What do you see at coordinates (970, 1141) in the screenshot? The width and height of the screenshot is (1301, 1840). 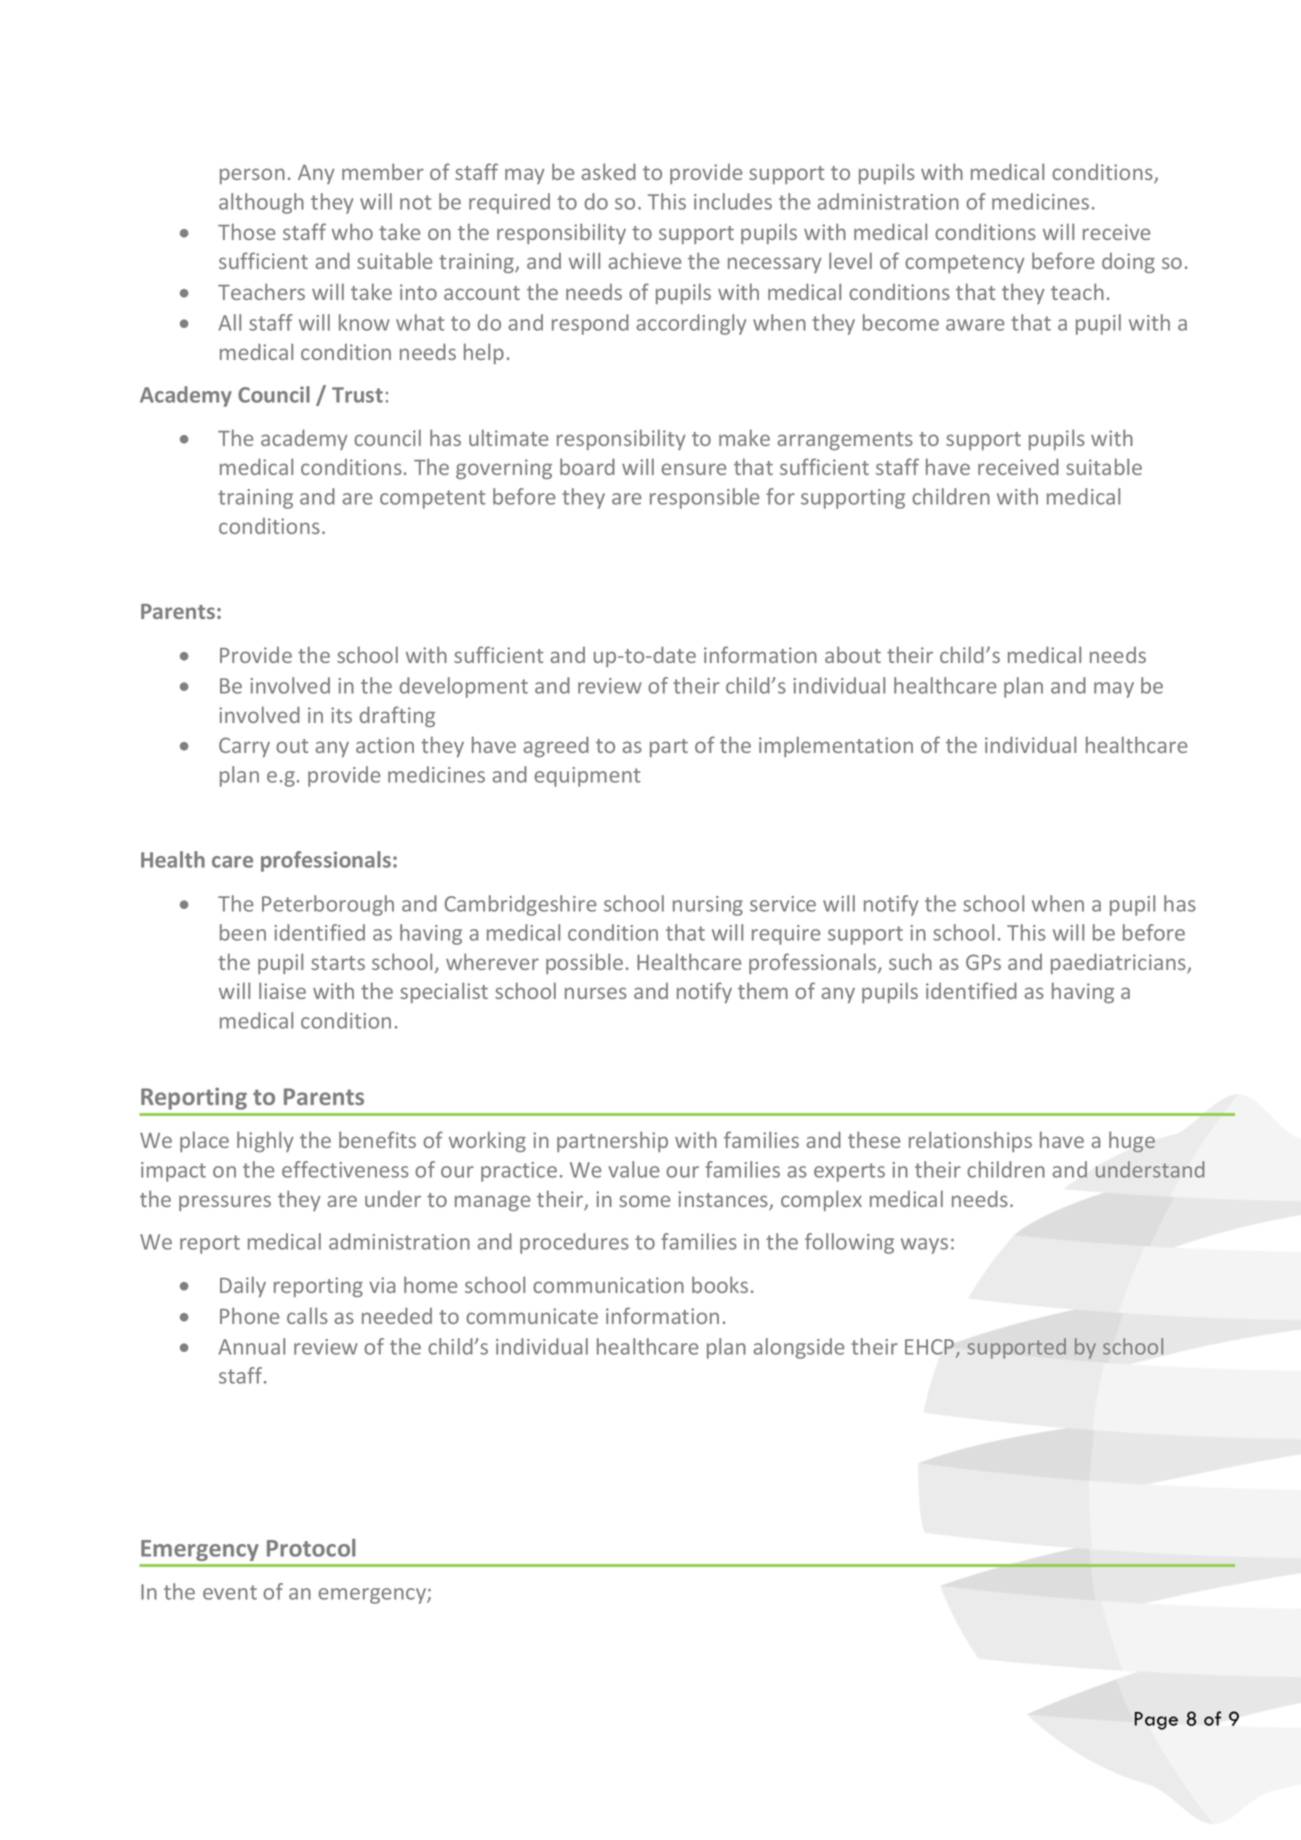 I see `relationships` at bounding box center [970, 1141].
